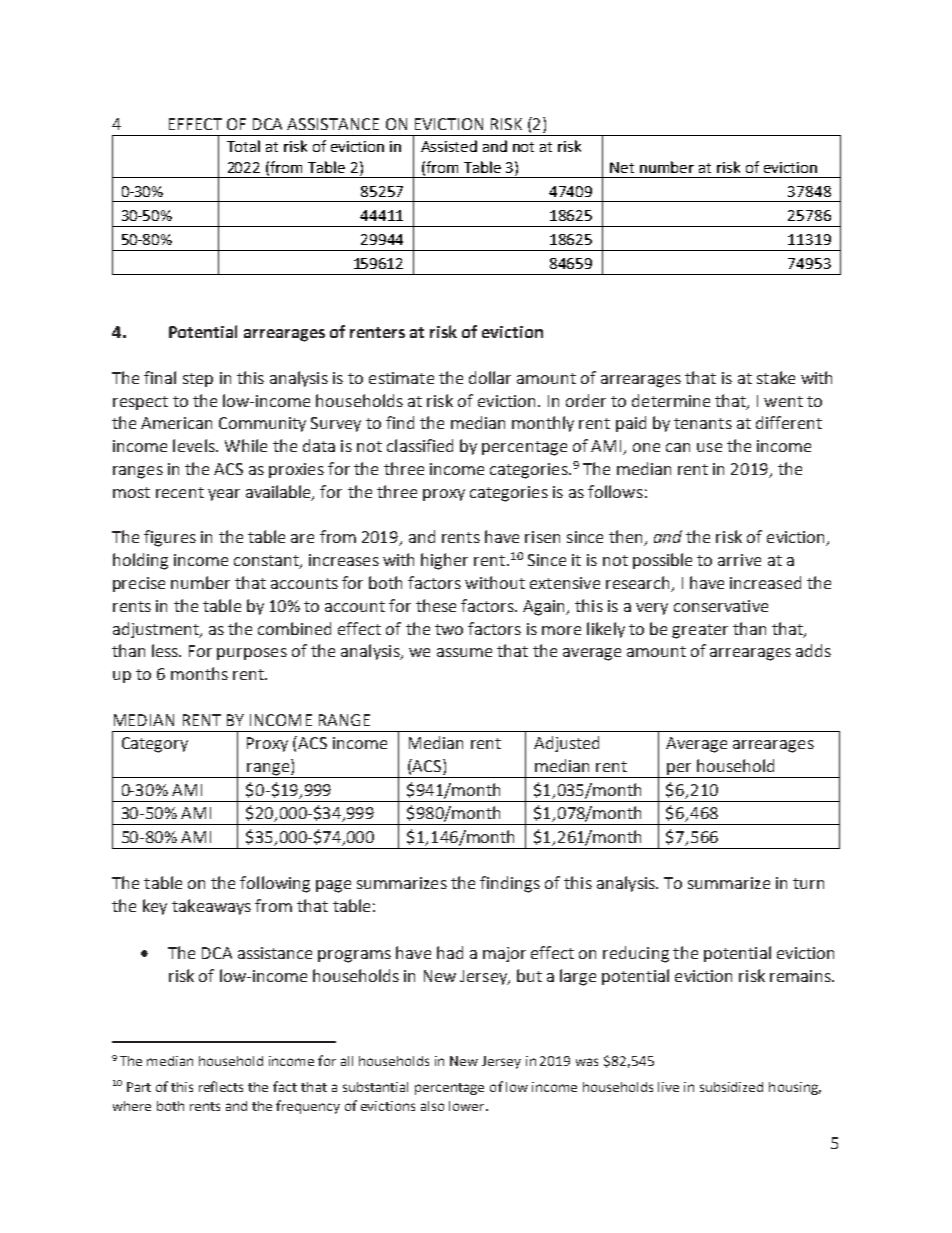 This image has width=952, height=1233. Describe the element at coordinates (252, 654) in the image. I see `purposes` at that location.
